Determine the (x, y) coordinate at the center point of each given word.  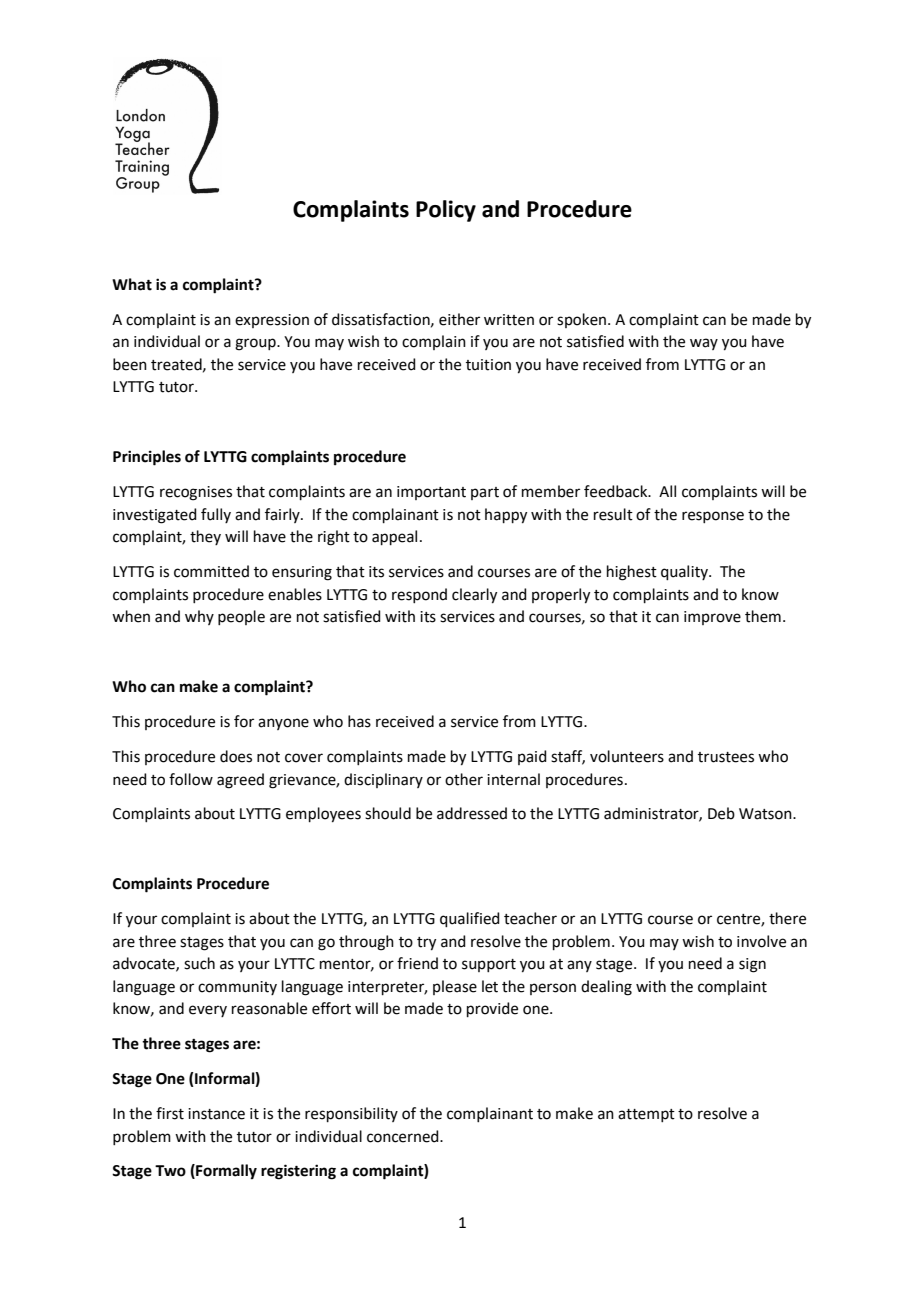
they (205, 537)
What (132, 284)
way (704, 344)
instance (216, 1114)
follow (191, 779)
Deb (721, 813)
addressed (472, 813)
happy (506, 516)
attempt (646, 1115)
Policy (446, 211)
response (713, 517)
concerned (404, 1136)
